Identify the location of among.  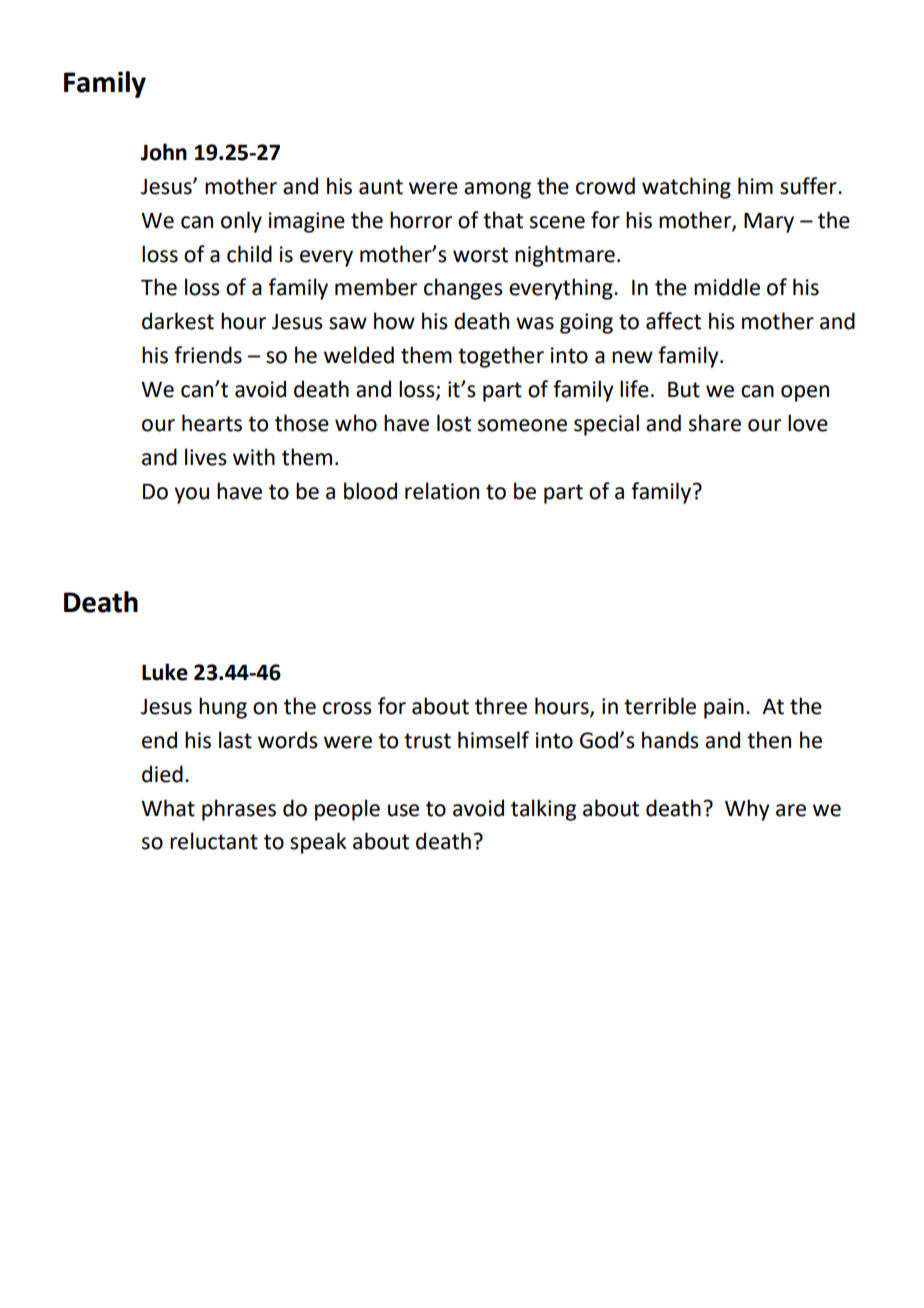
(497, 190).
